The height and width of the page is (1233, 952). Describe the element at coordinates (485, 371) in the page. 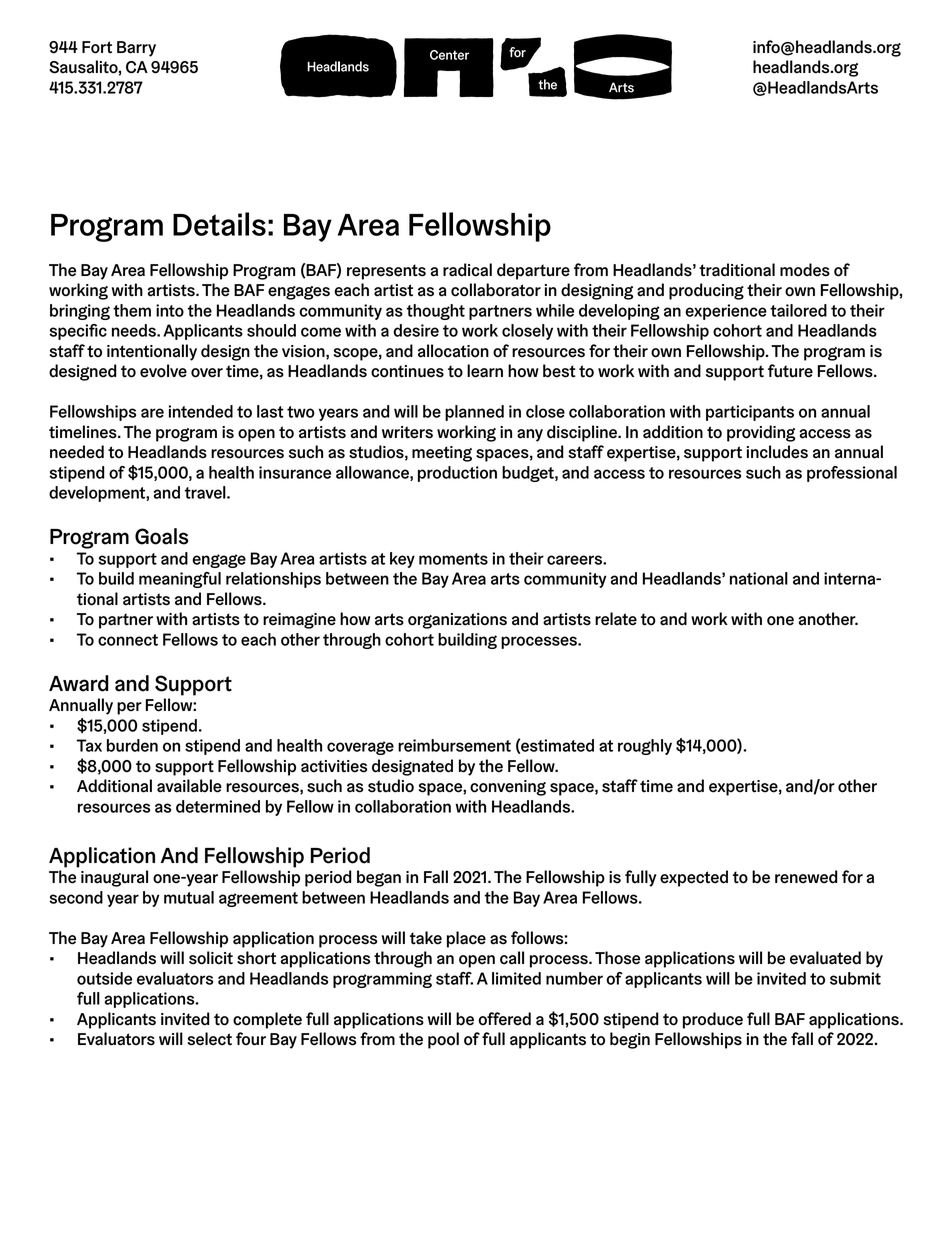

I see `learn` at that location.
